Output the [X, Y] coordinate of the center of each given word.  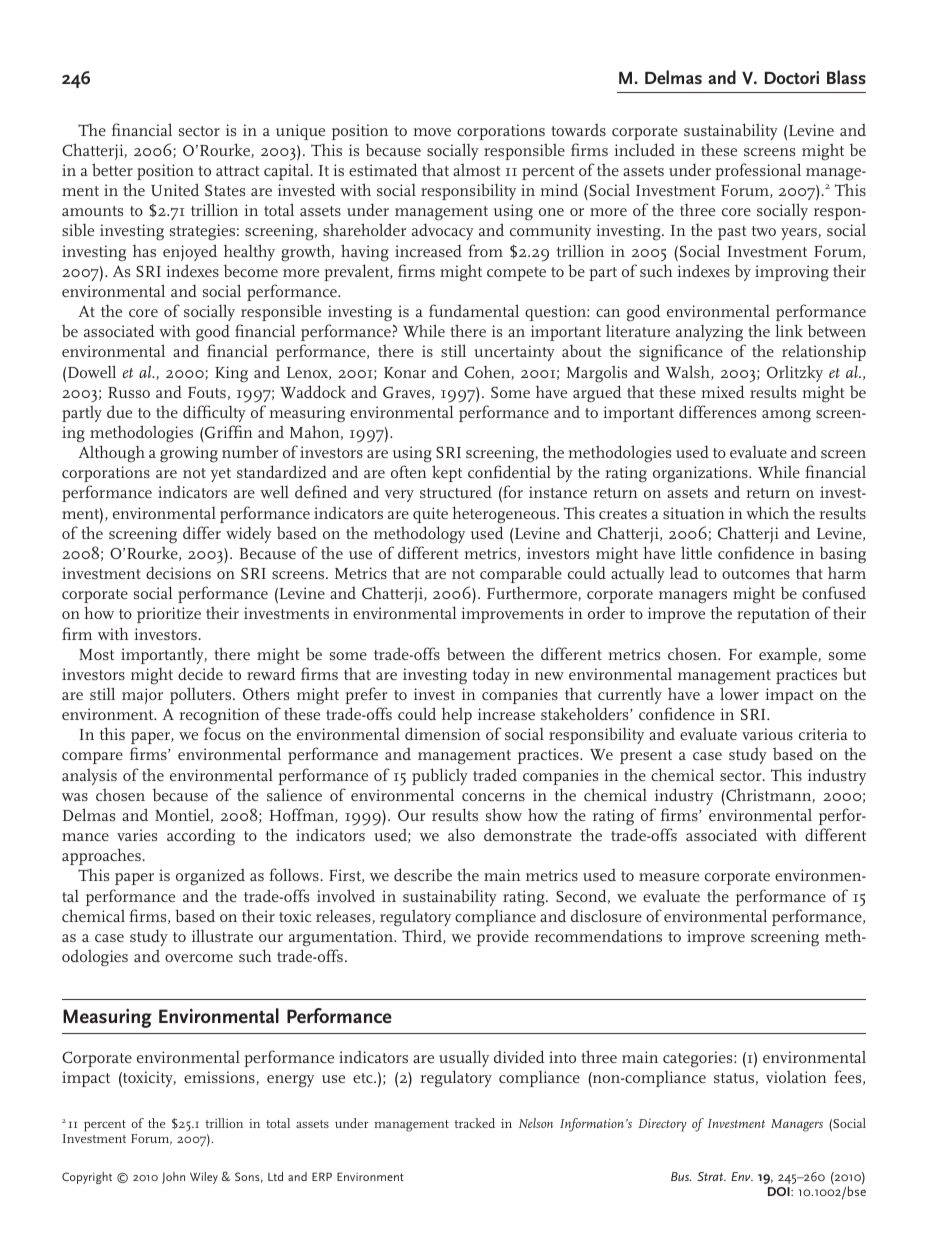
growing [189, 454]
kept [447, 473]
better [112, 169]
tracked [474, 1123]
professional [758, 171]
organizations [701, 476]
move [432, 132]
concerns [493, 797]
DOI [780, 1191]
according [201, 837]
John [173, 1178]
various [767, 734]
